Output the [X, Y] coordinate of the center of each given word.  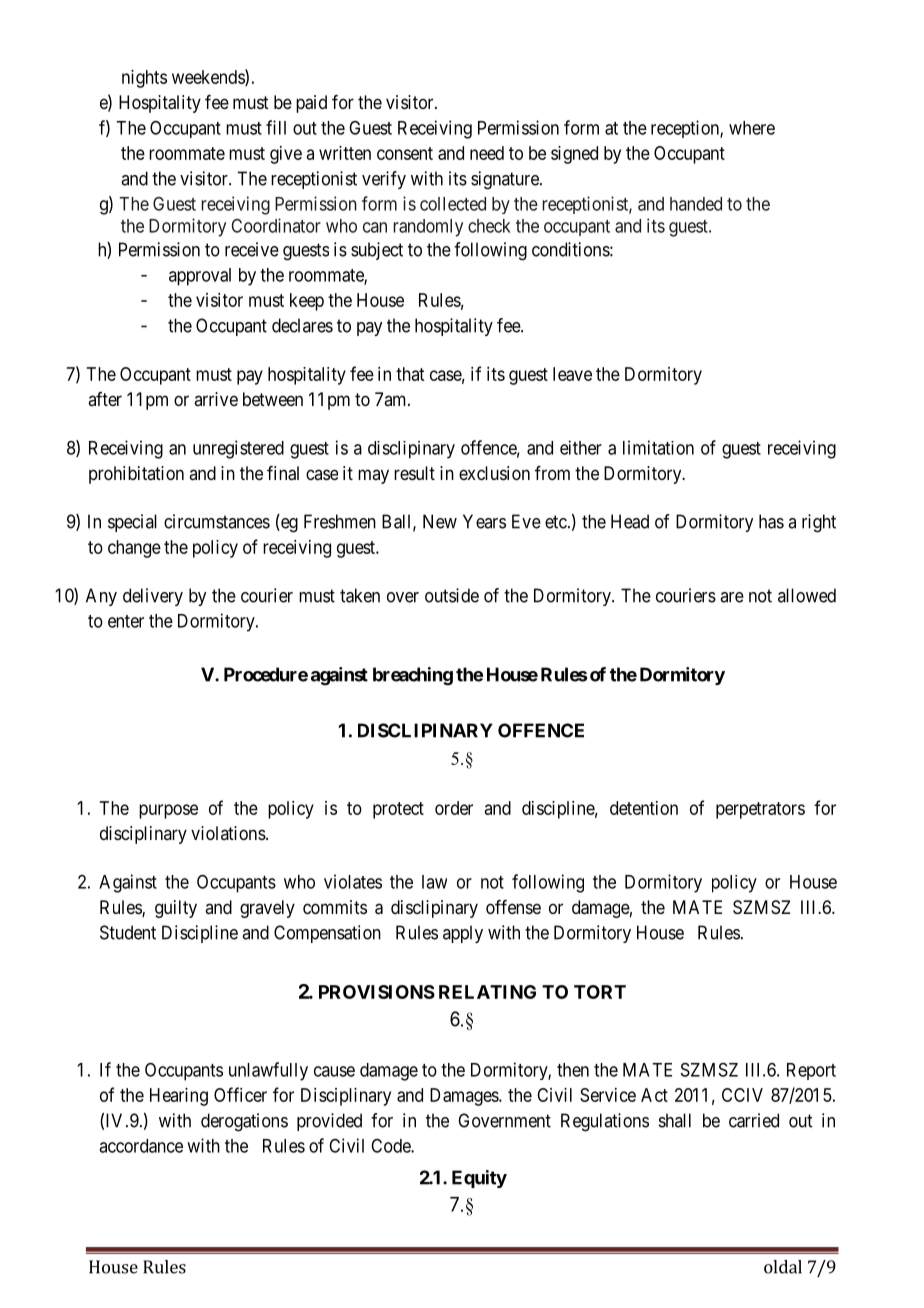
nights [144, 79]
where [752, 128]
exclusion [494, 473]
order [454, 808]
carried [754, 1120]
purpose [168, 811]
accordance [141, 1146]
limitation [658, 447]
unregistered [238, 449]
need [487, 153]
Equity [479, 1179]
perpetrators [760, 810]
